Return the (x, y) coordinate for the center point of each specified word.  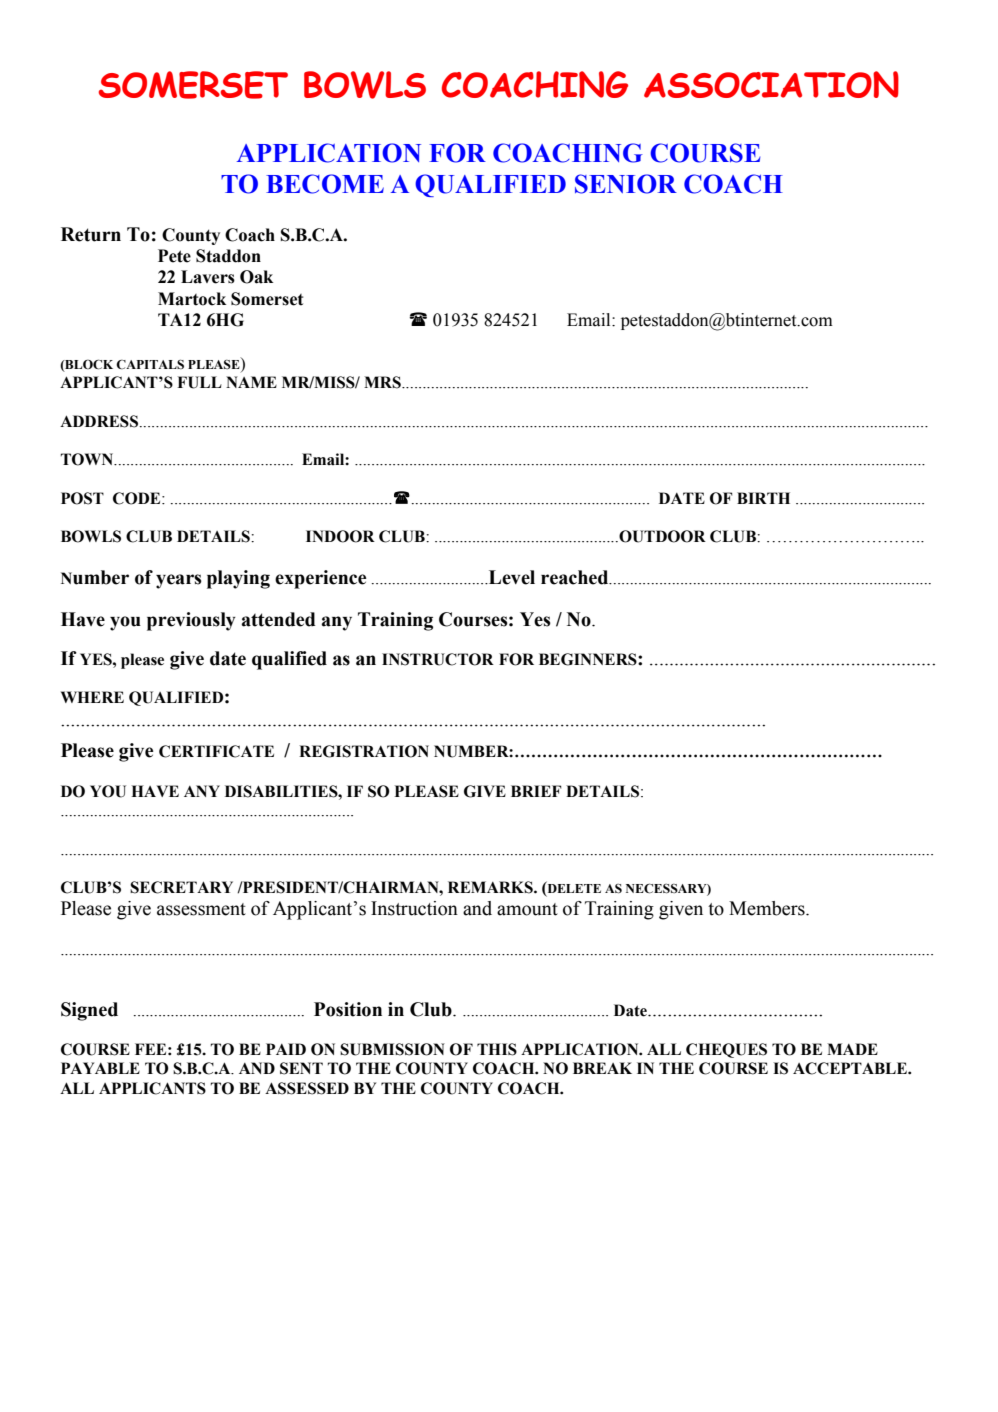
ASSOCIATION (771, 84)
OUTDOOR (661, 536)
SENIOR (626, 184)
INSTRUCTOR (438, 659)
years (179, 581)
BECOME (325, 184)
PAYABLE (100, 1068)
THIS (497, 1049)
